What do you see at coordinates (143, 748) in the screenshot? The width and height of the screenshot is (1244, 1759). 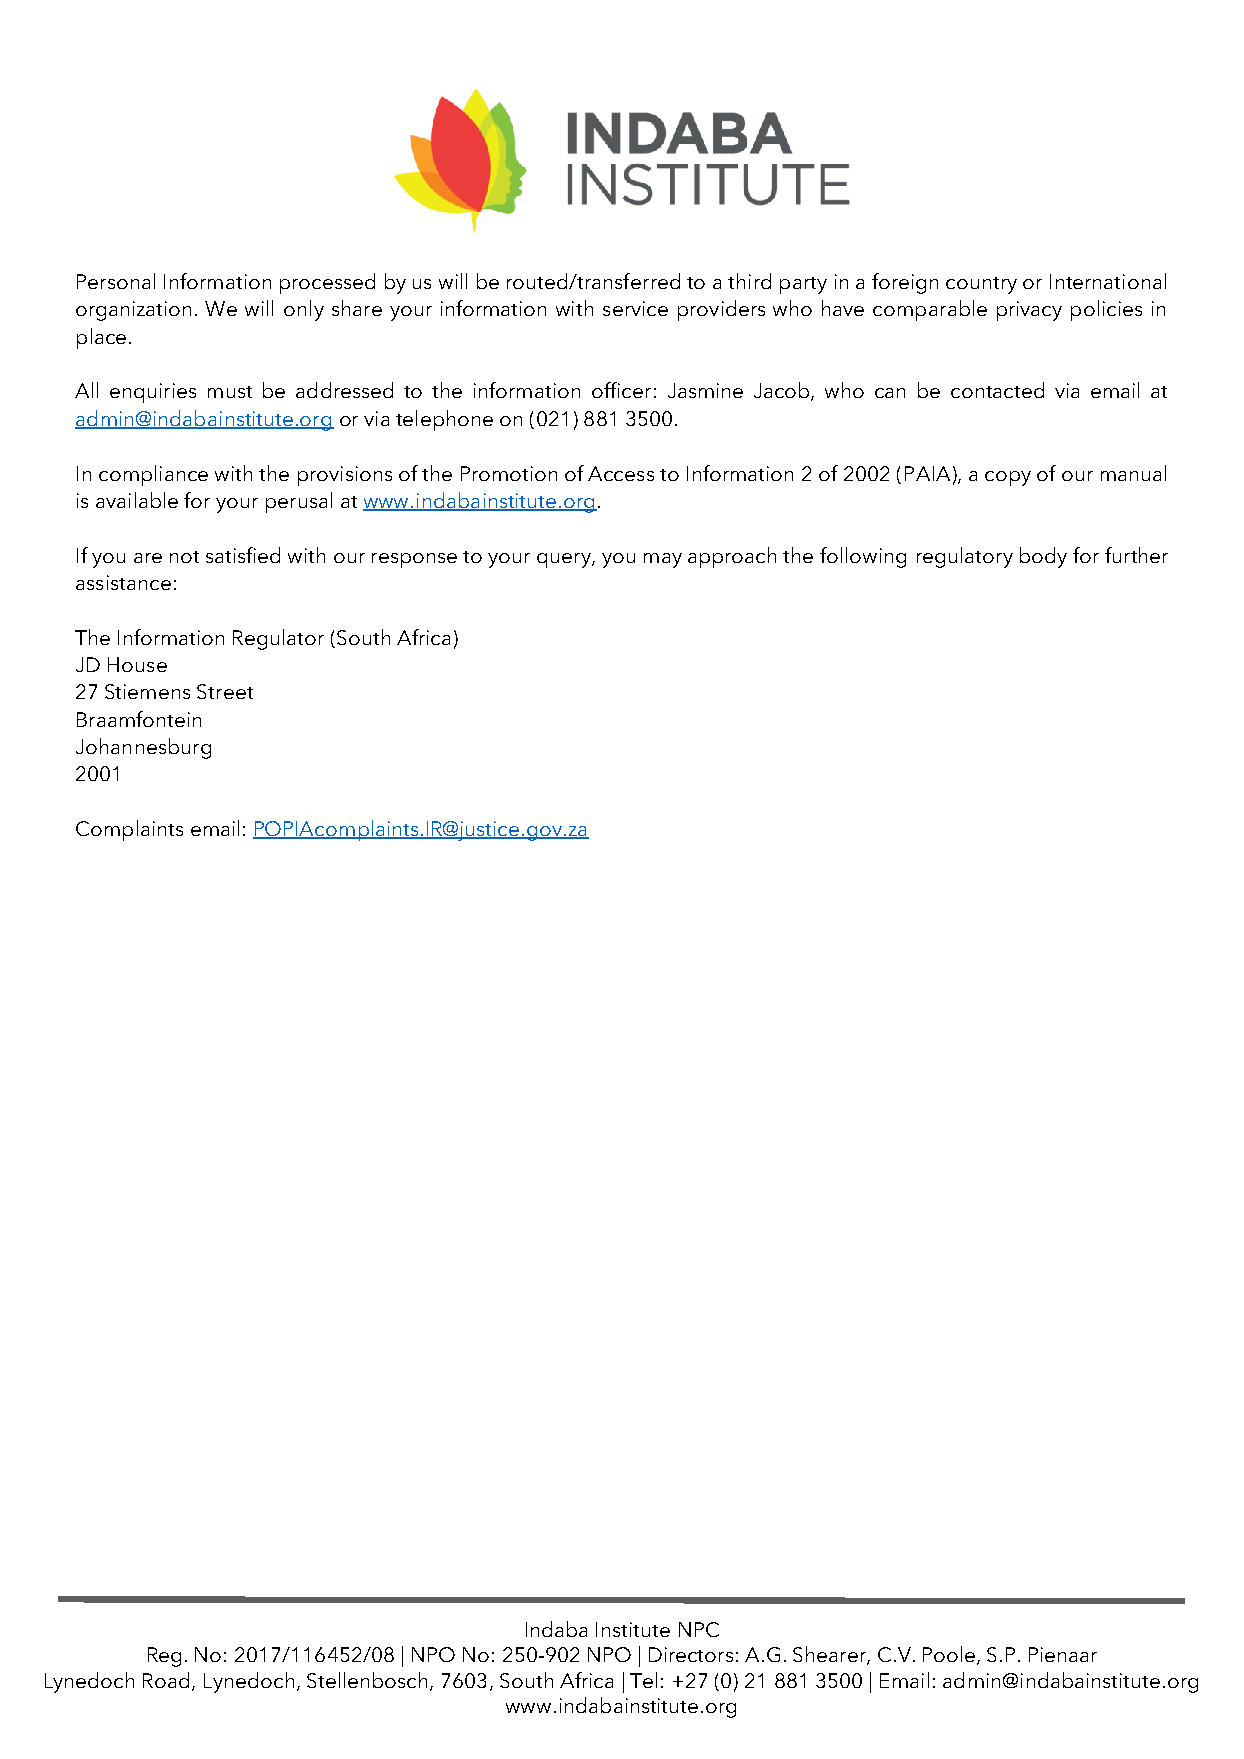 I see `Johannesburg` at bounding box center [143, 748].
